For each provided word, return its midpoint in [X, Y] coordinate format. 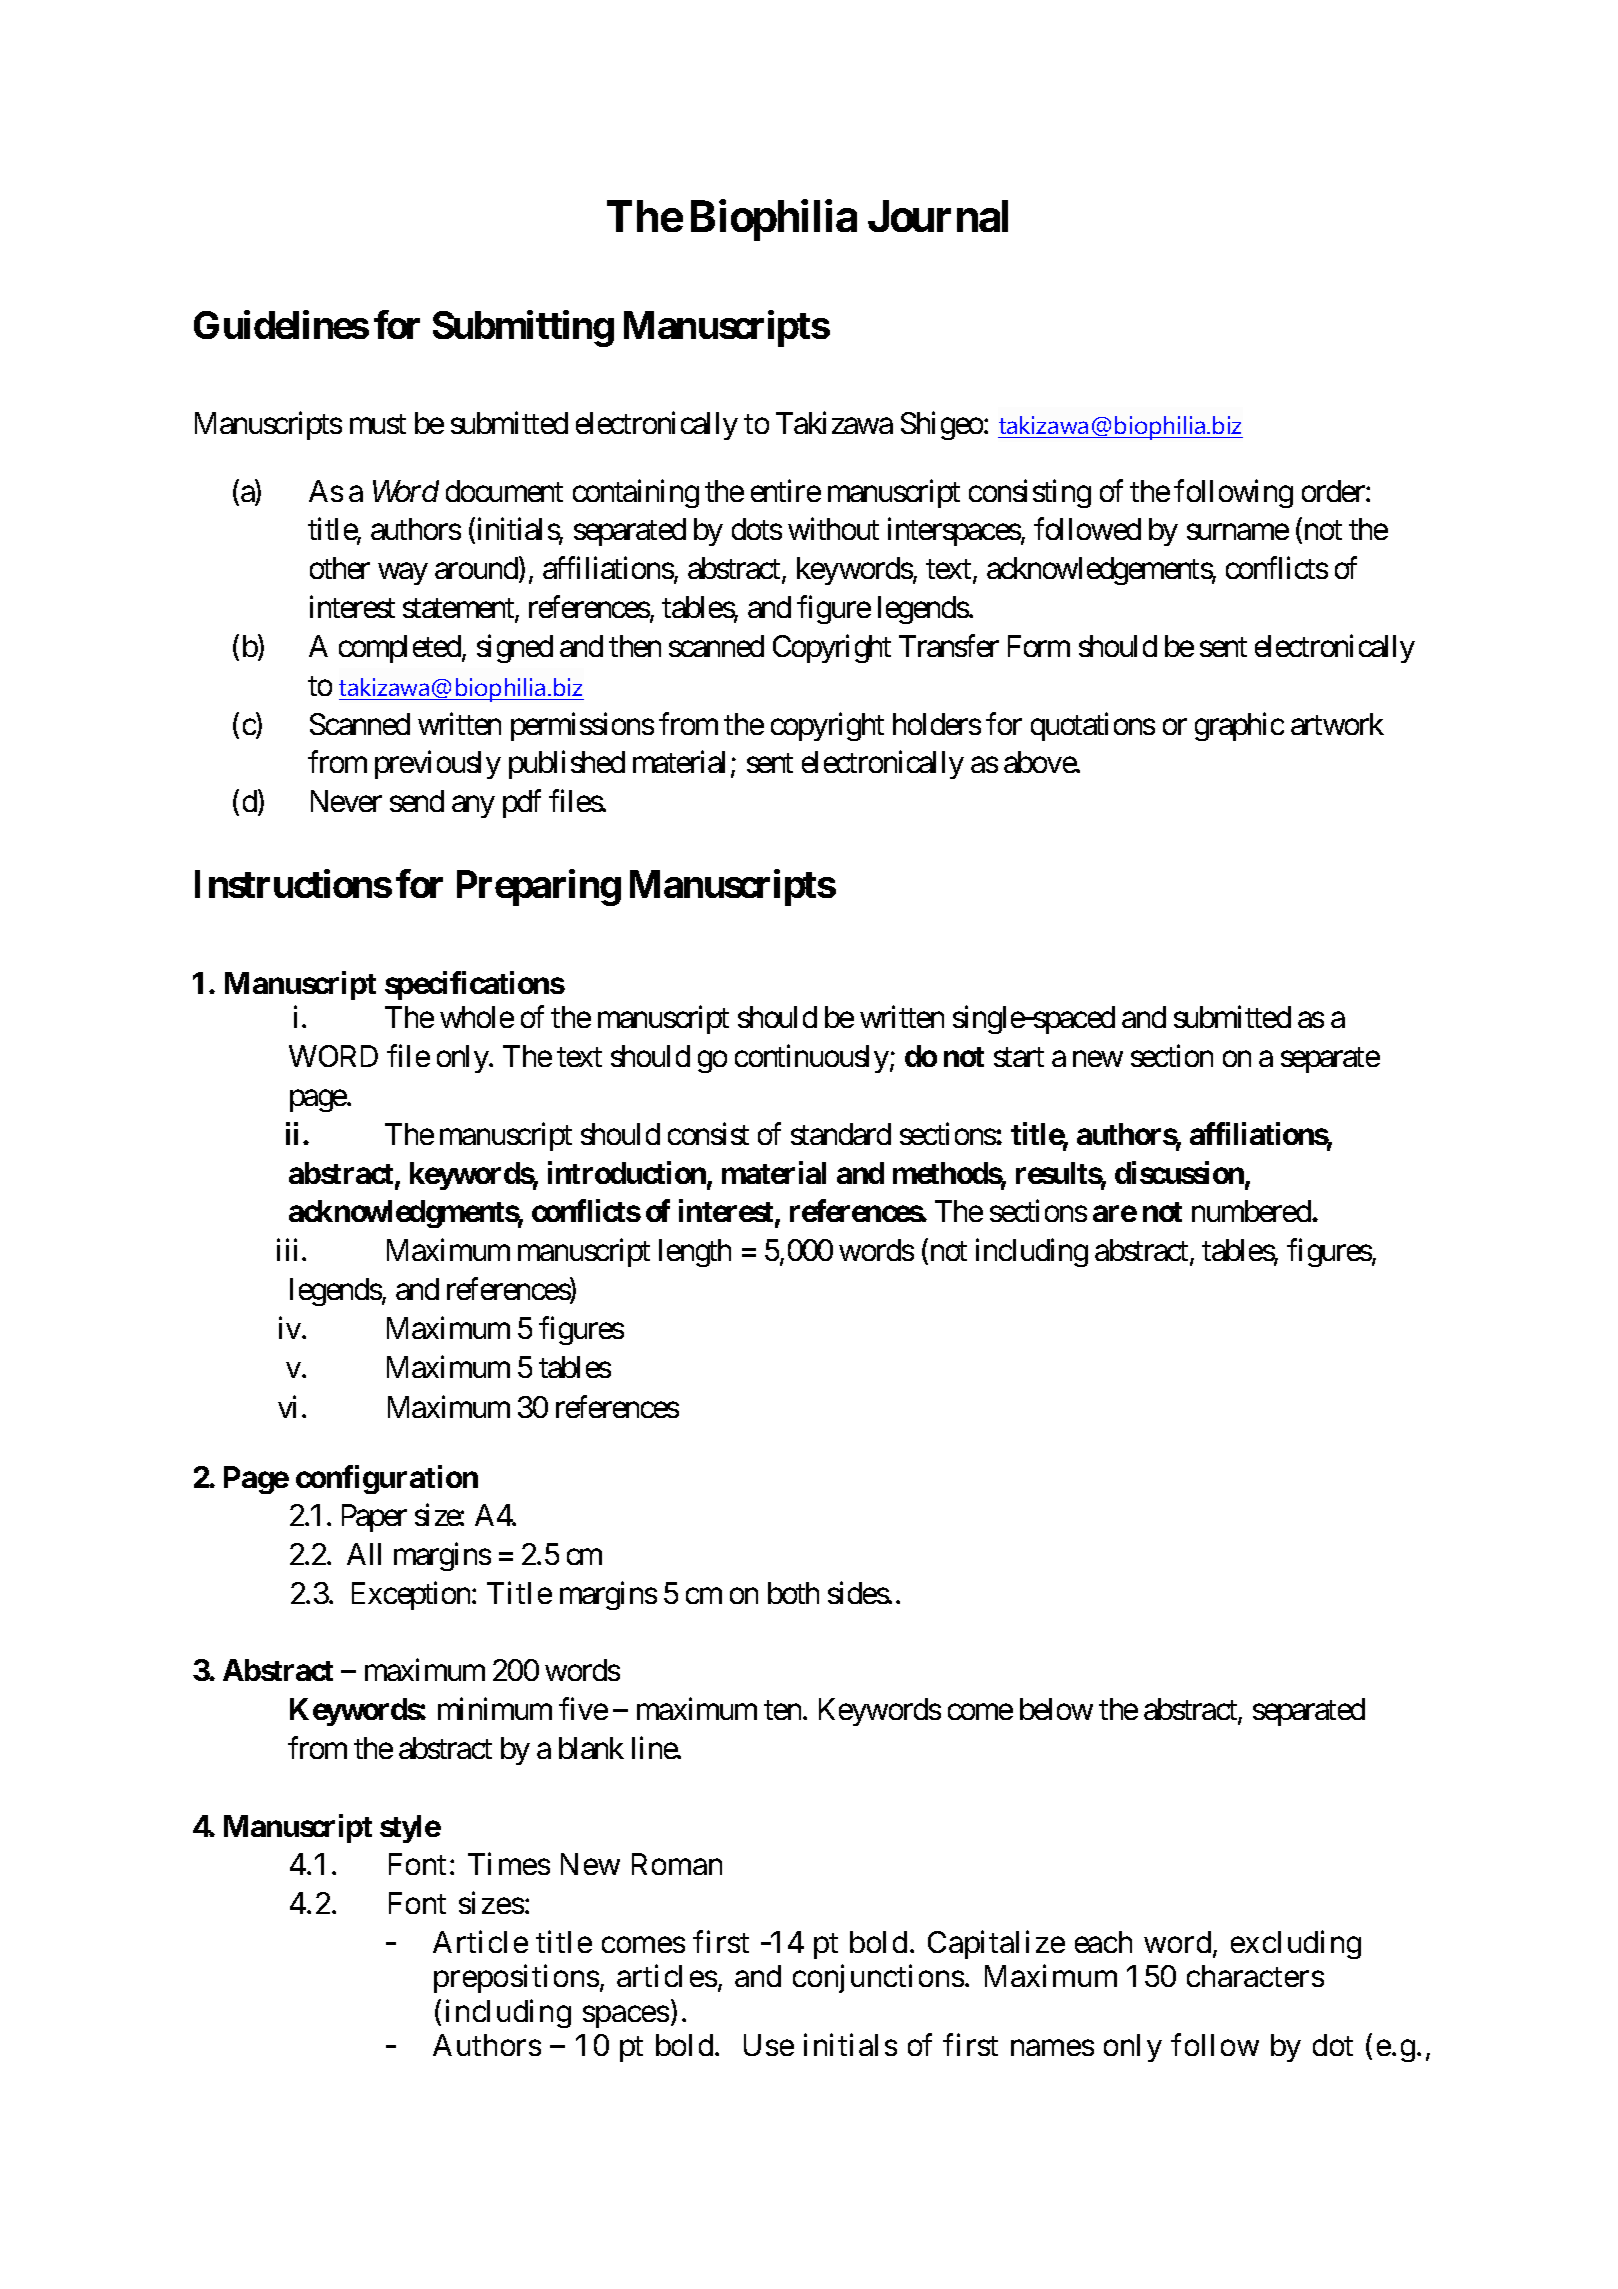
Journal [938, 216]
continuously [812, 1059]
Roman [677, 1864]
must [378, 424]
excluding [1296, 1944]
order [1334, 491]
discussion [1180, 1174]
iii [287, 1250]
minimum [495, 1709]
